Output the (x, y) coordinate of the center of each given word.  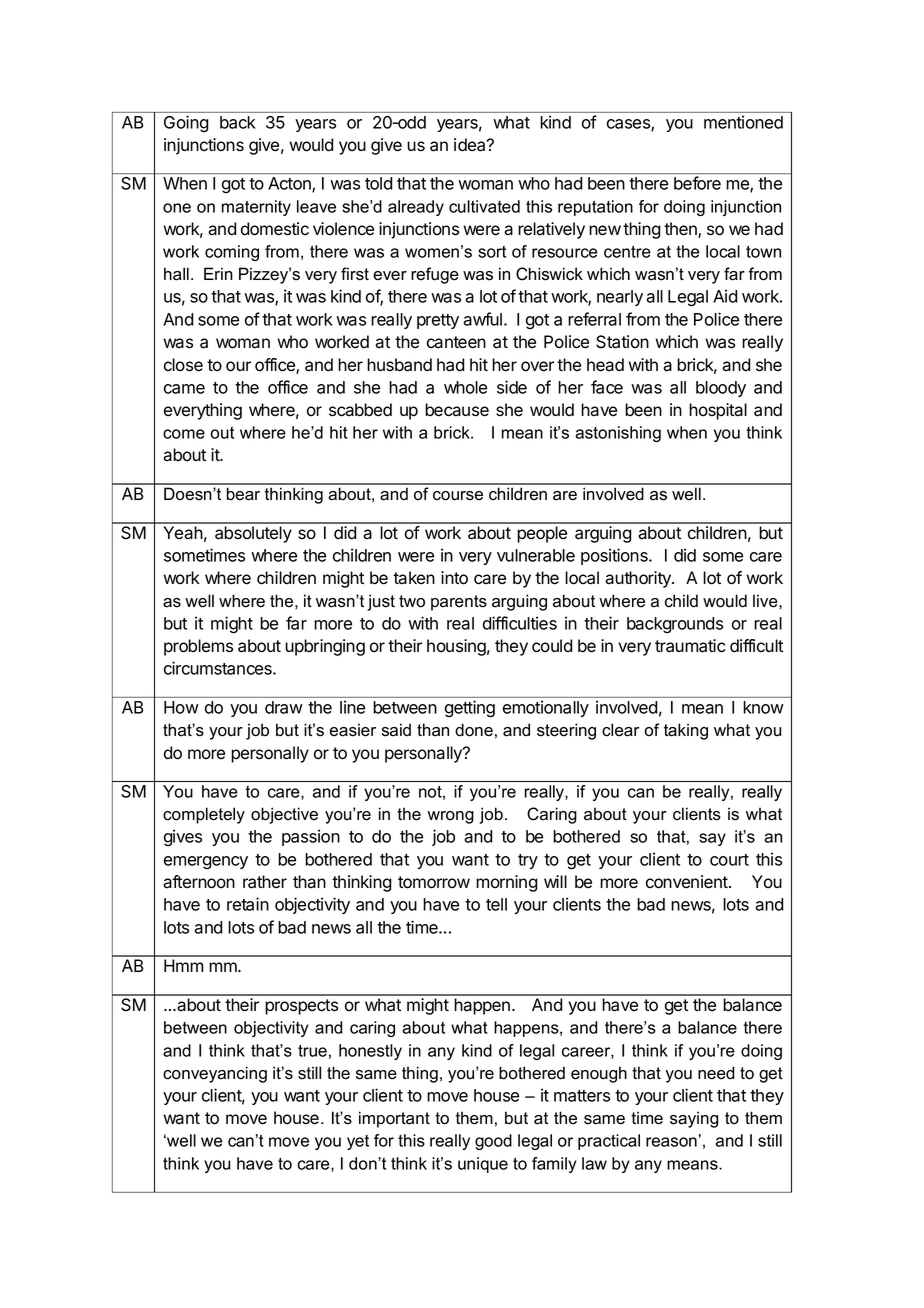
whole (465, 387)
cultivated (484, 206)
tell (496, 904)
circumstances (219, 668)
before (697, 183)
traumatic (690, 646)
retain (248, 904)
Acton (290, 184)
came (184, 389)
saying (694, 1119)
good (493, 1142)
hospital (718, 411)
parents (459, 603)
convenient (688, 882)
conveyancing (215, 1074)
